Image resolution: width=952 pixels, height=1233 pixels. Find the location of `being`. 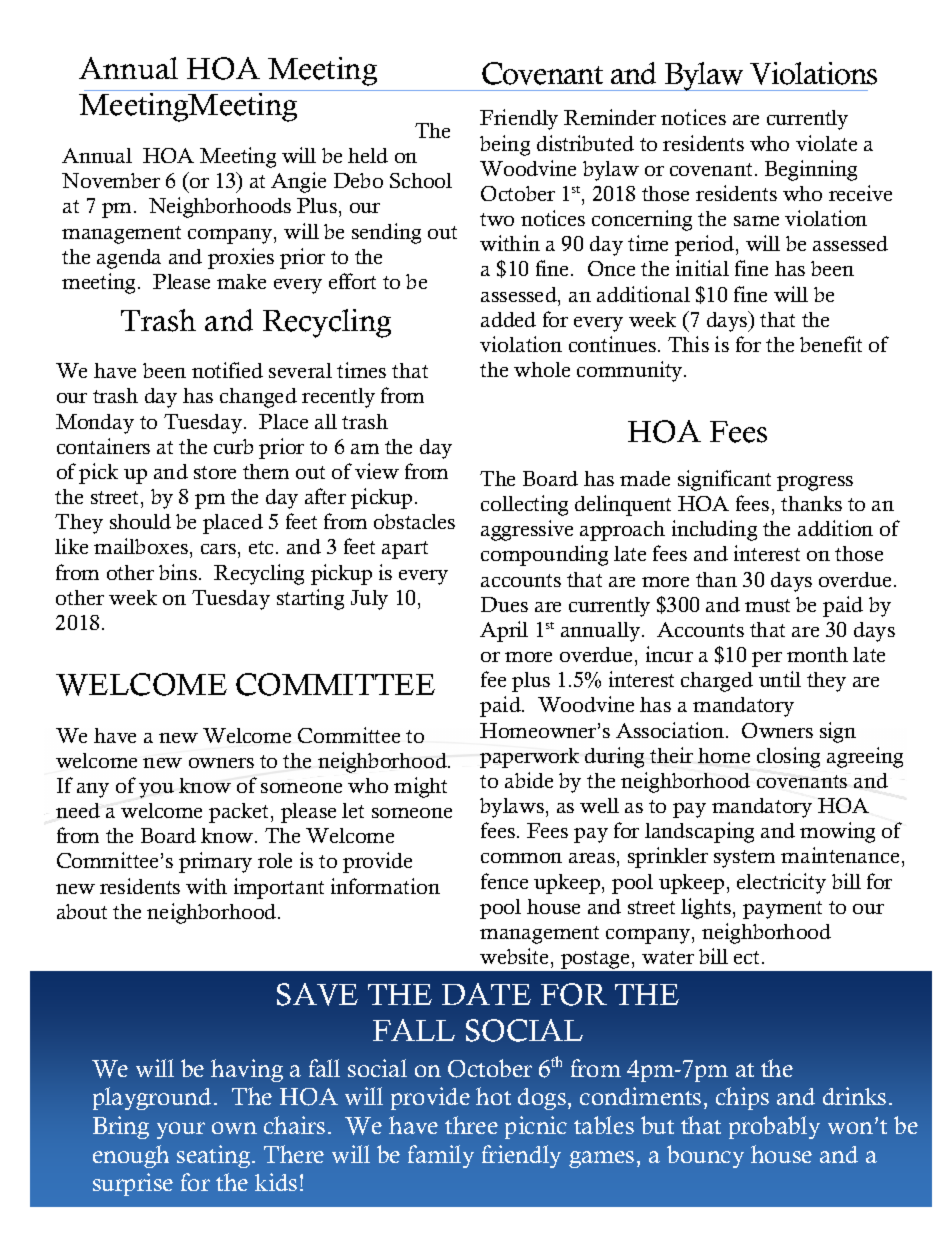

being is located at coordinates (505, 145).
